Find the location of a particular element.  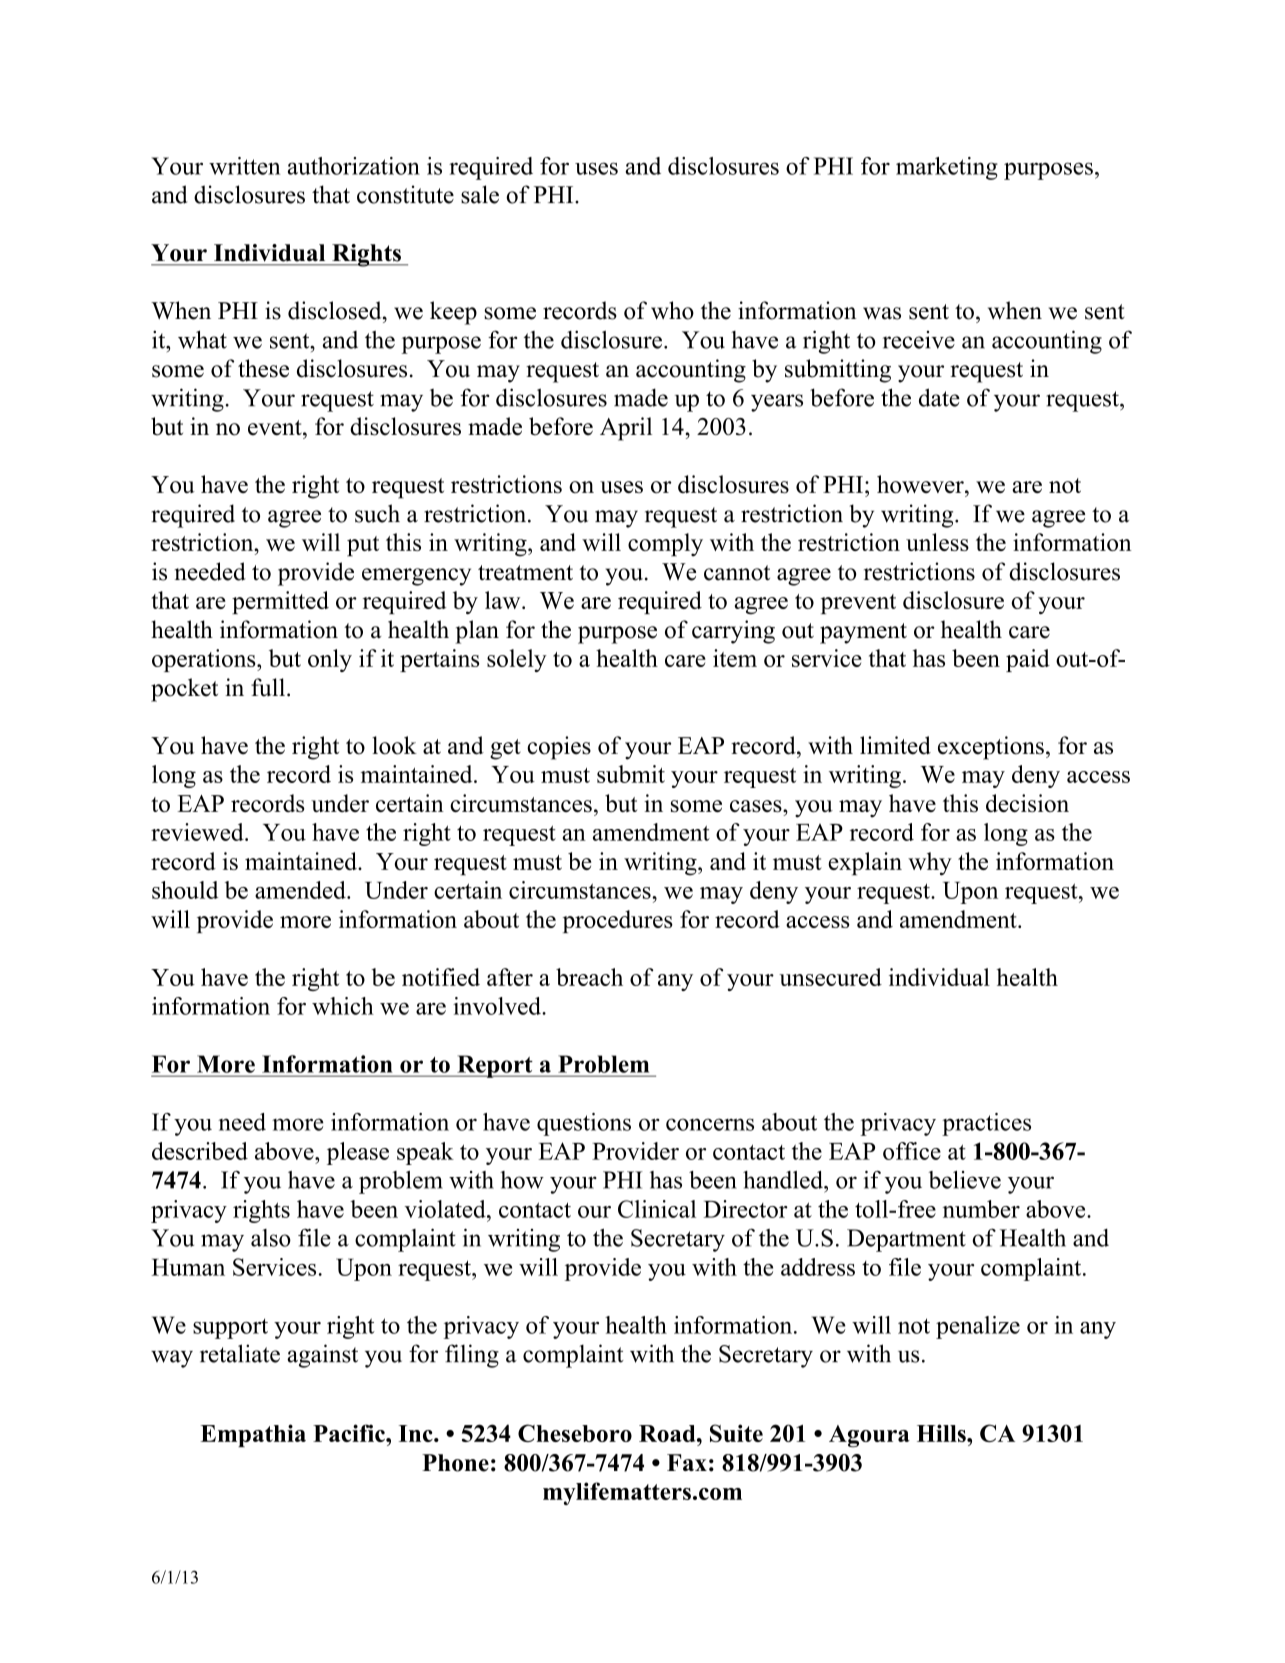

Hills is located at coordinates (942, 1433).
